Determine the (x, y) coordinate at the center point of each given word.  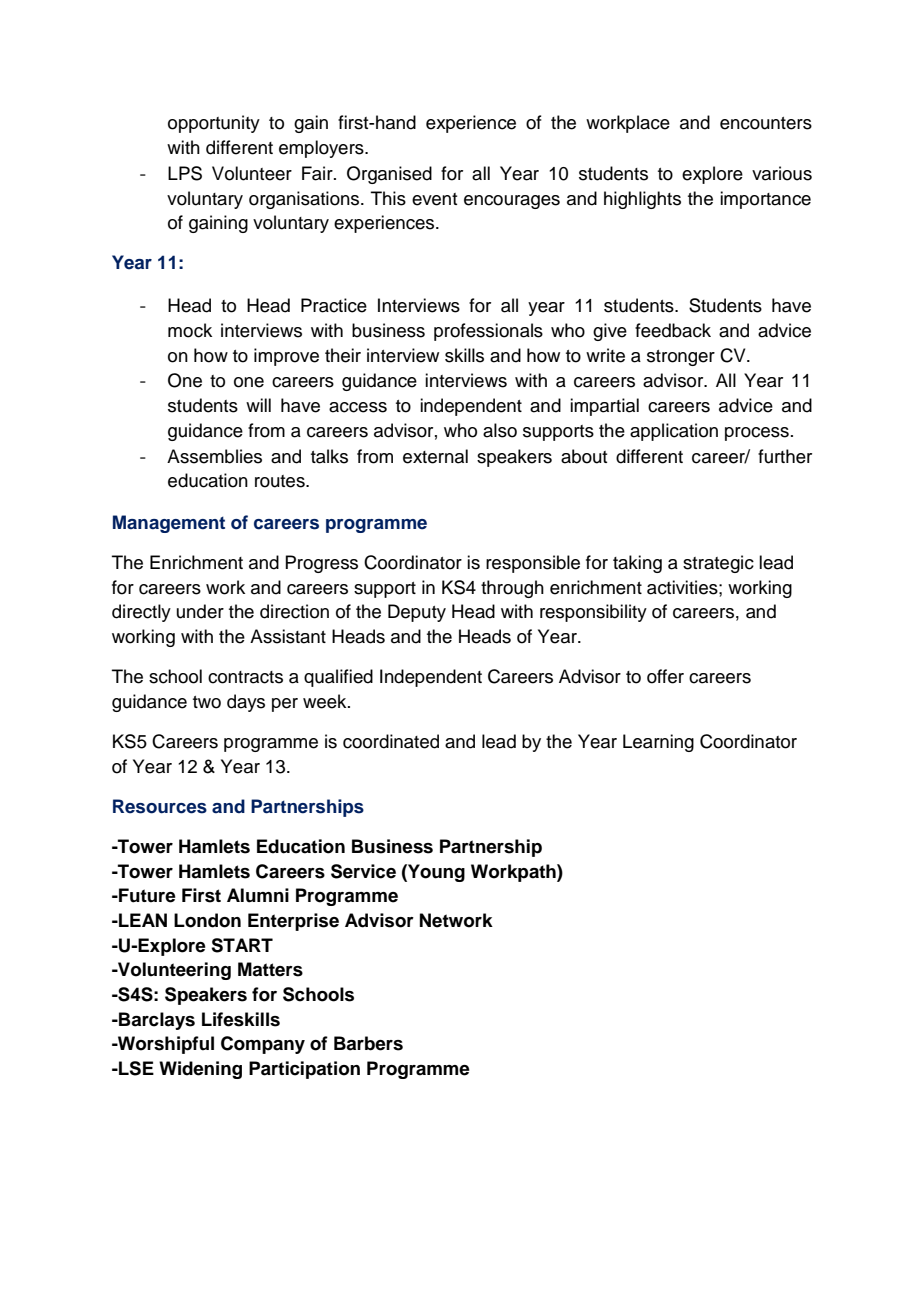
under (200, 611)
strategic (718, 564)
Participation (304, 1070)
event (434, 199)
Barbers (368, 1043)
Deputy (417, 613)
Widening (200, 1070)
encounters (766, 123)
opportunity (214, 124)
